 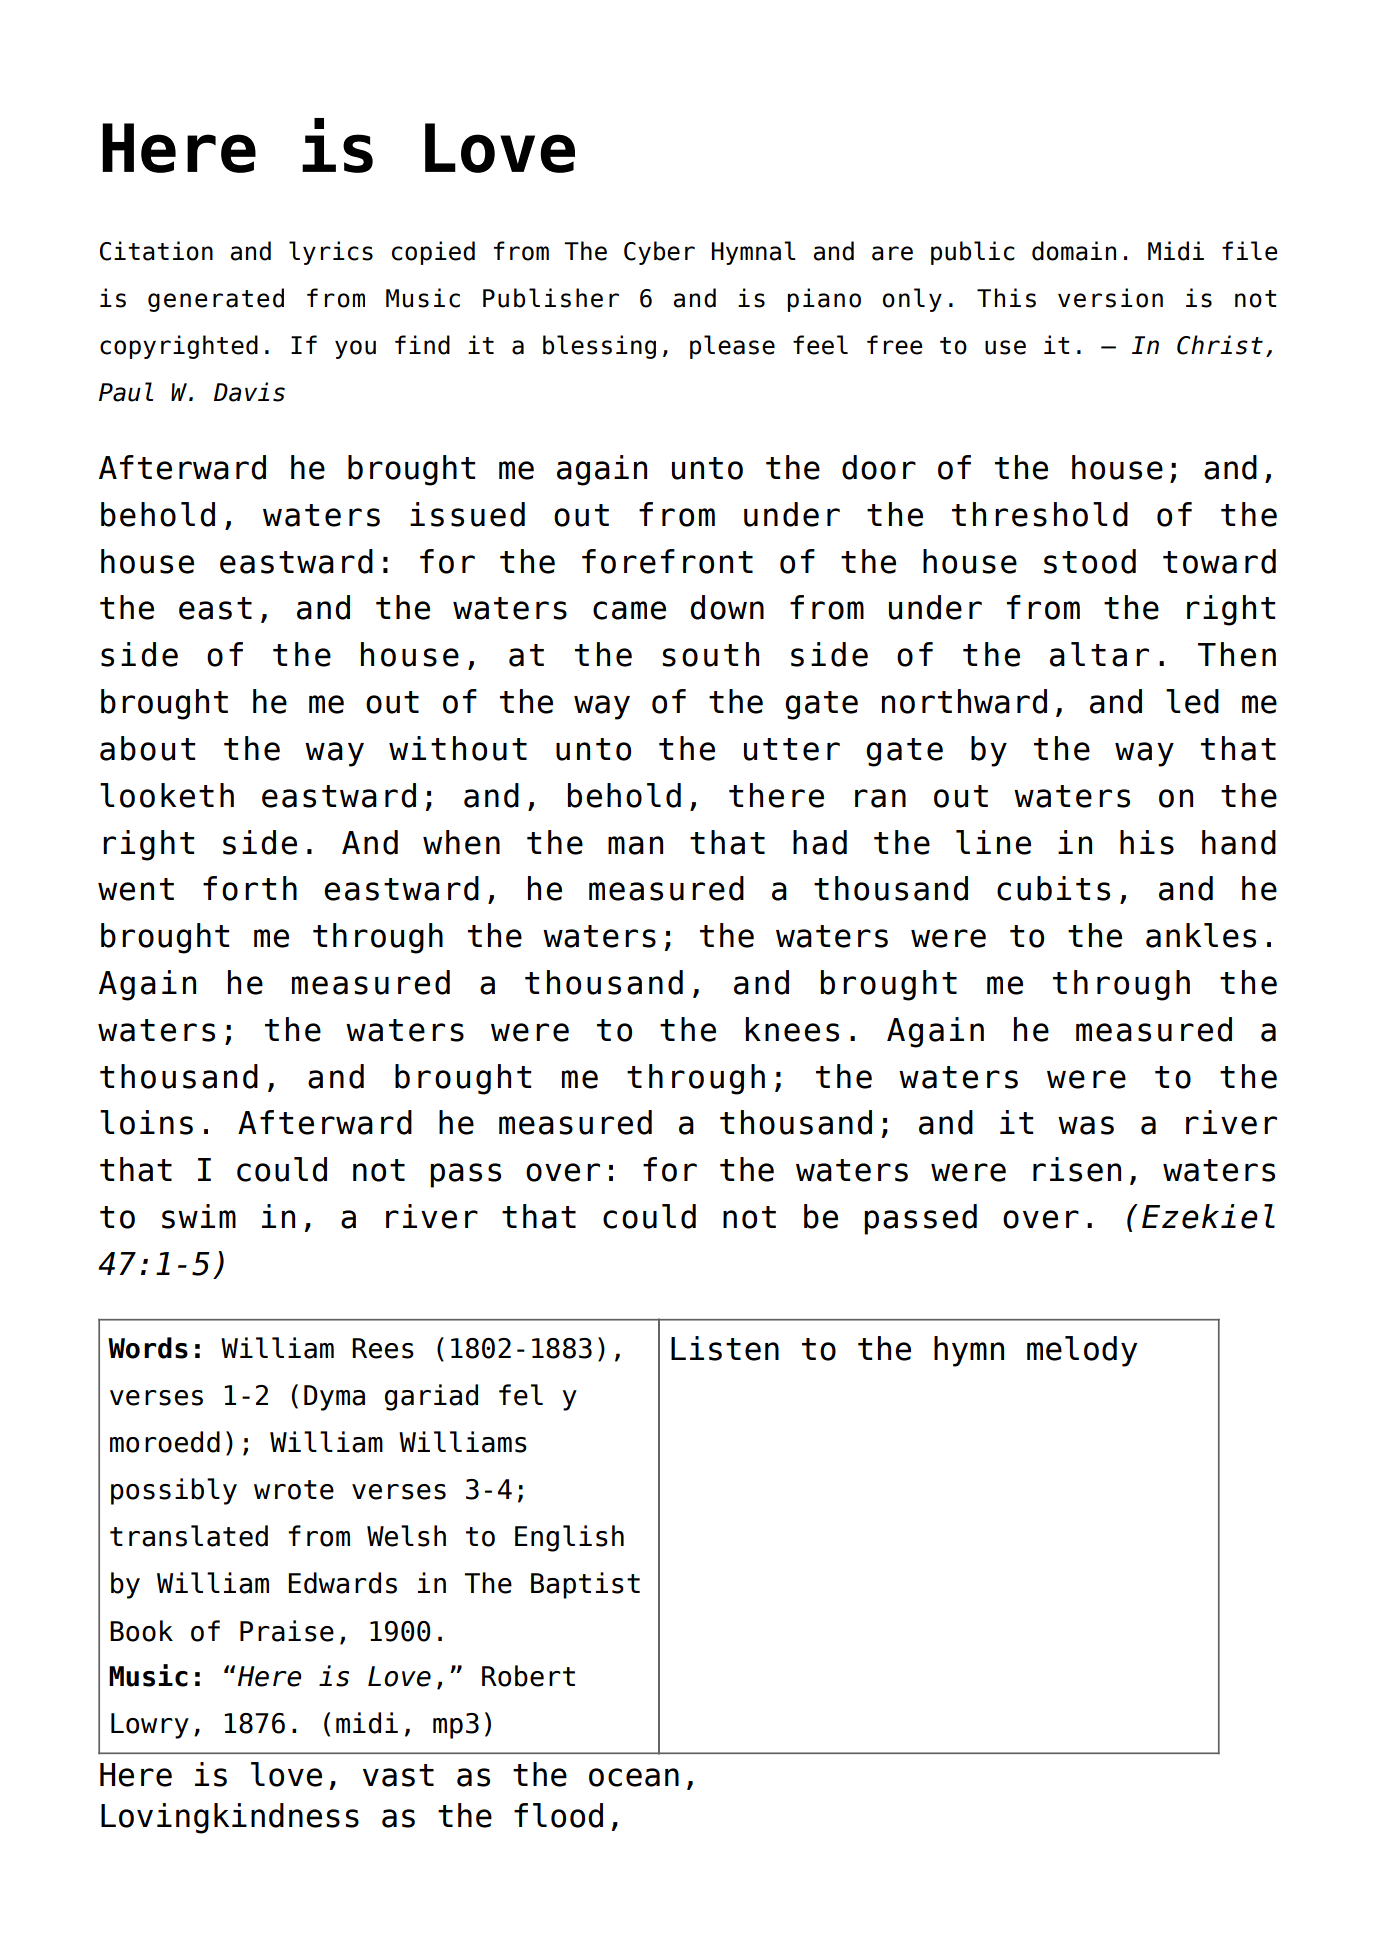 What do you see at coordinates (150, 1726) in the screenshot?
I see `Lowry` at bounding box center [150, 1726].
